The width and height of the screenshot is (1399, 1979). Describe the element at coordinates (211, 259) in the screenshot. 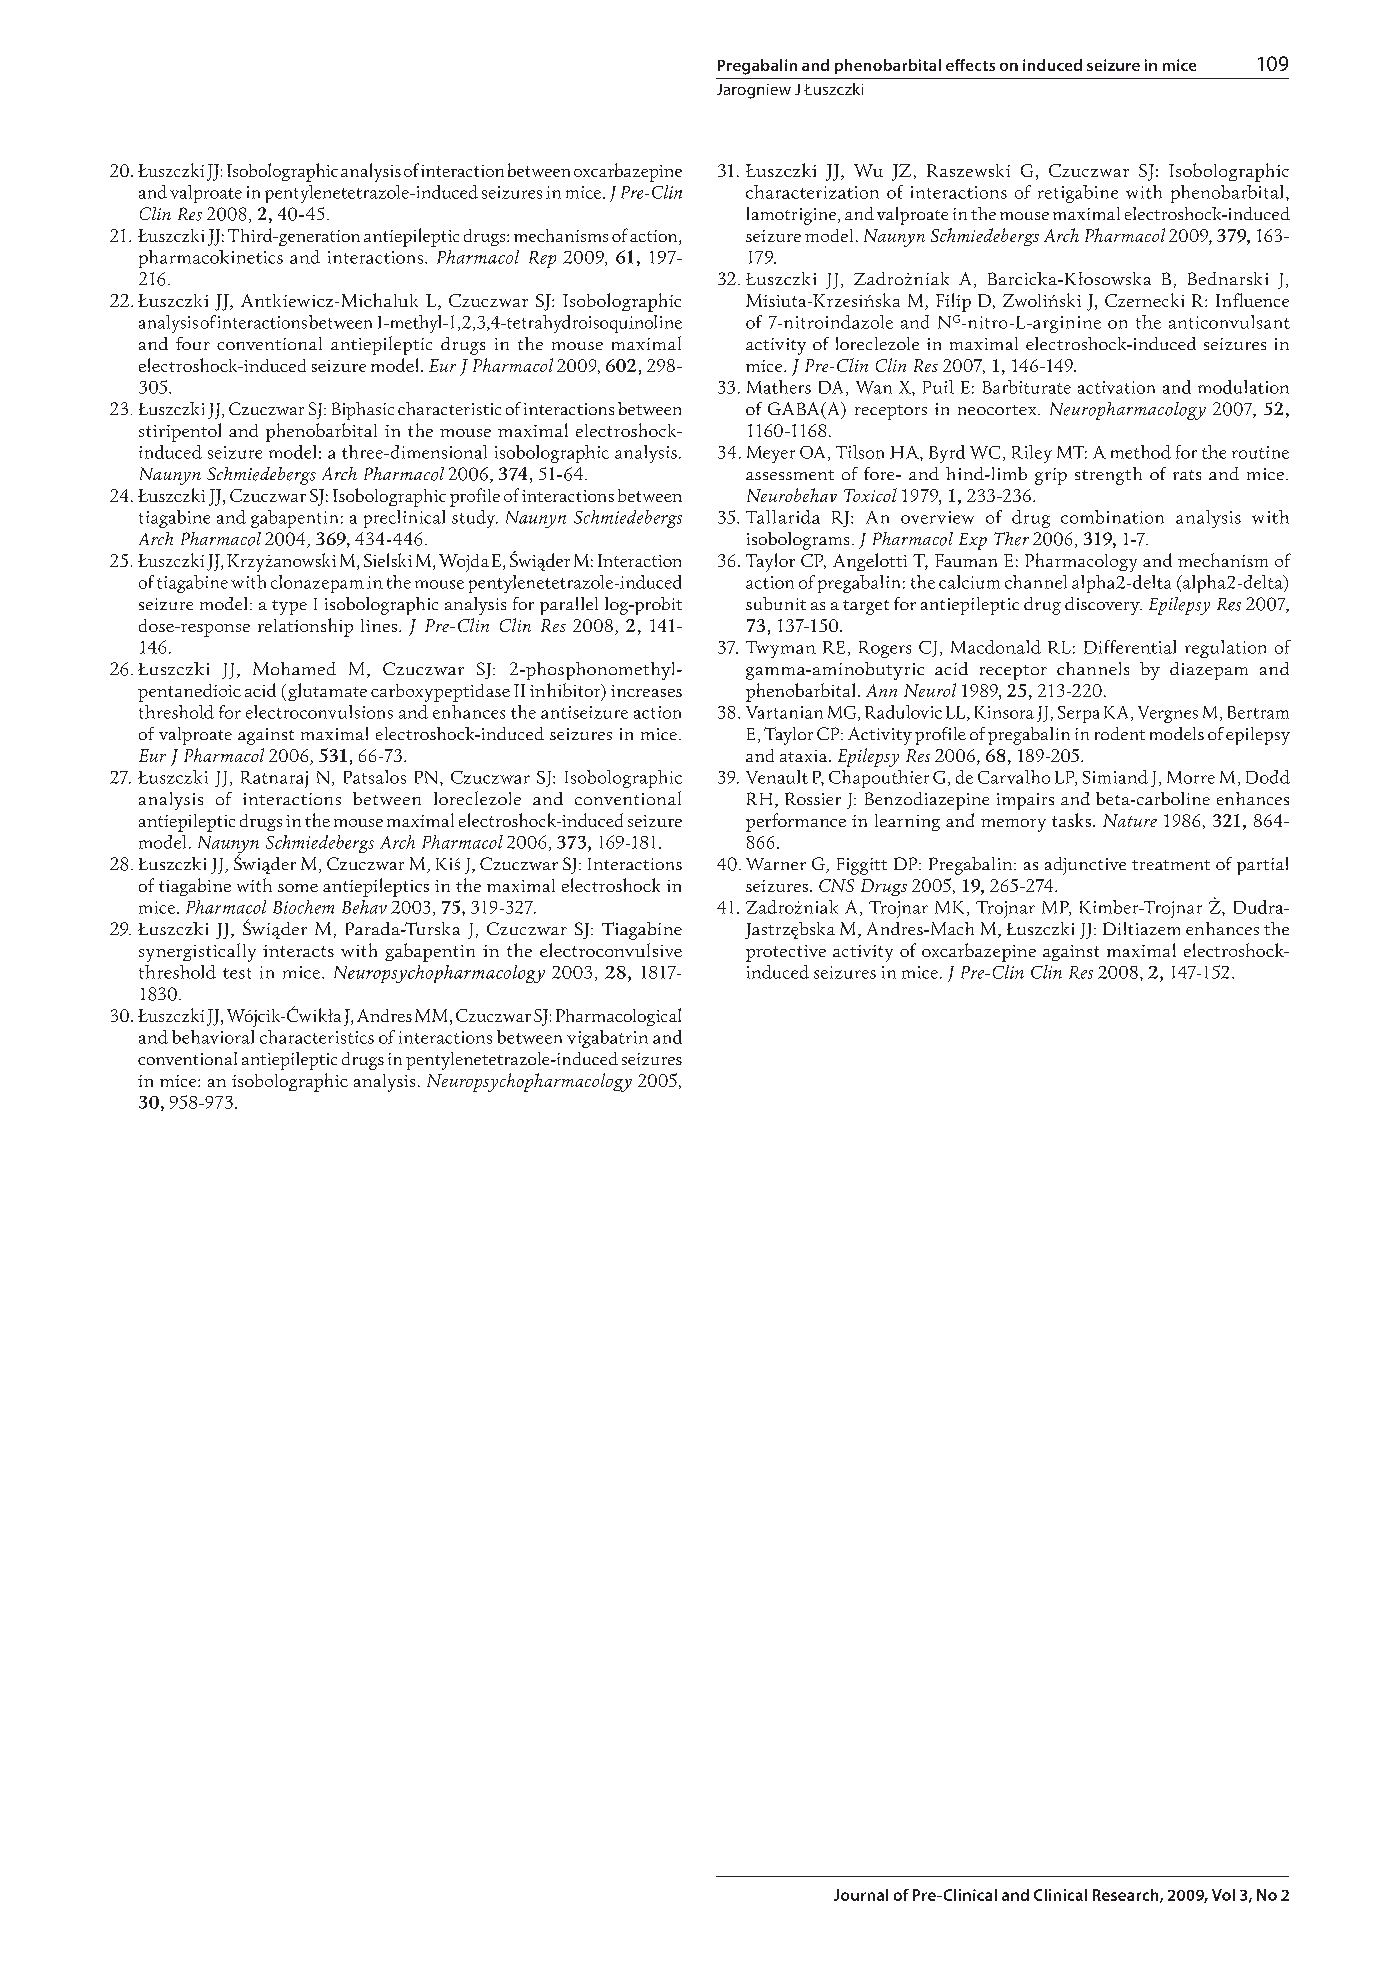

I see `pharmacokinetics` at that location.
